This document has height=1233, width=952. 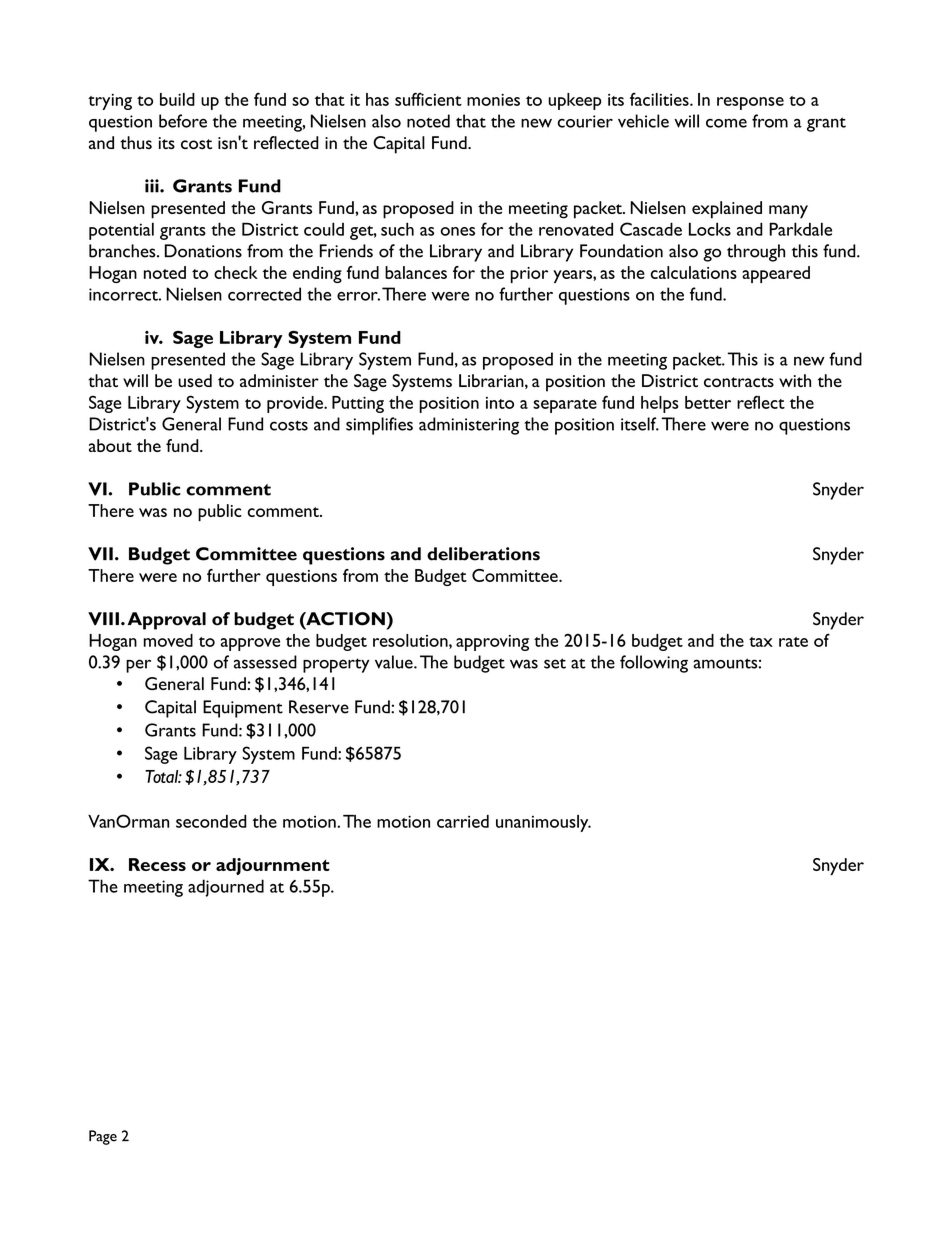 What do you see at coordinates (103, 1137) in the document?
I see `Page` at bounding box center [103, 1137].
